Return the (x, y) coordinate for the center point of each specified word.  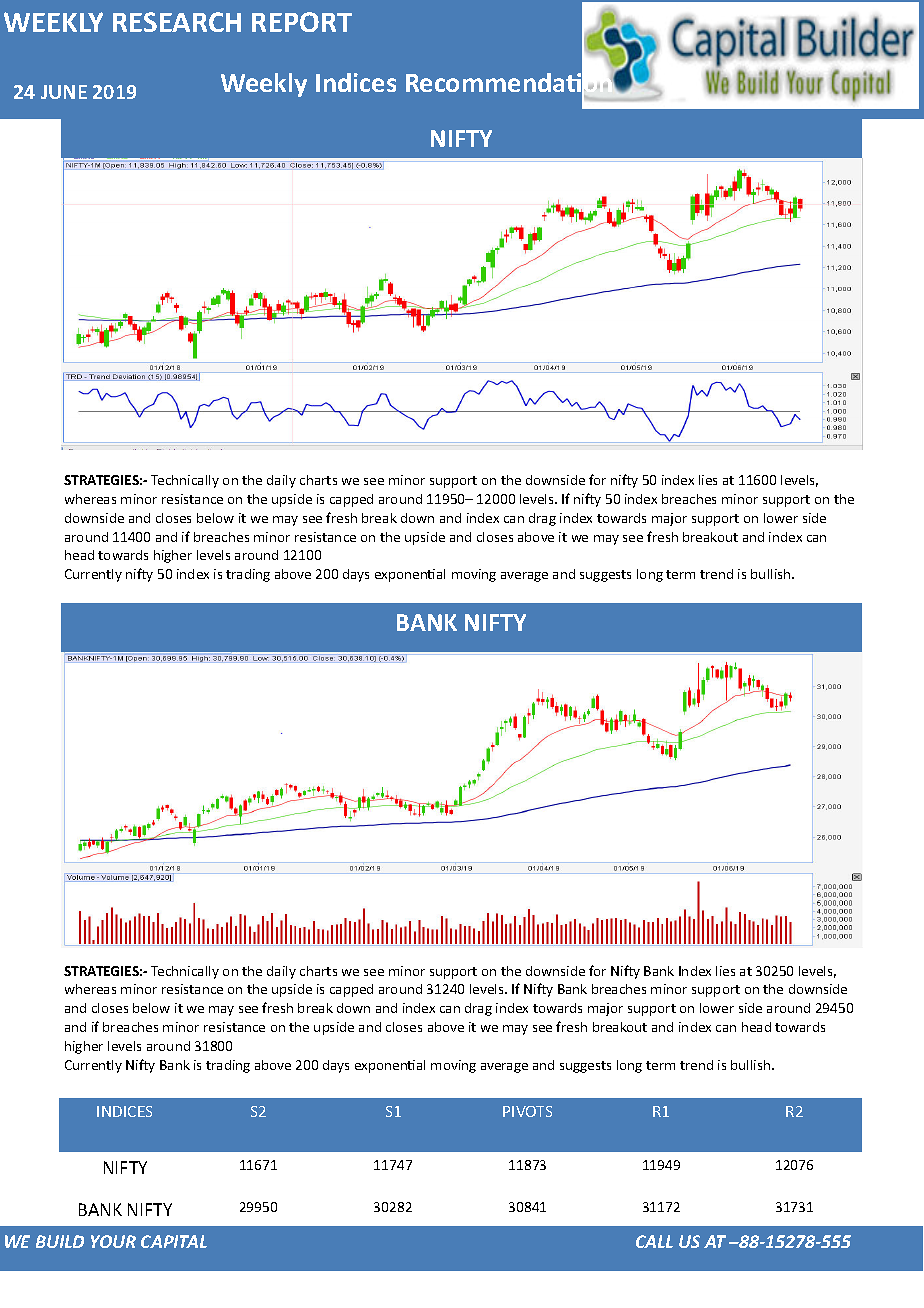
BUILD (60, 1241)
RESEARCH (177, 22)
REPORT (302, 22)
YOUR (113, 1241)
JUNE (64, 92)
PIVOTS (527, 1111)
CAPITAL (174, 1241)
